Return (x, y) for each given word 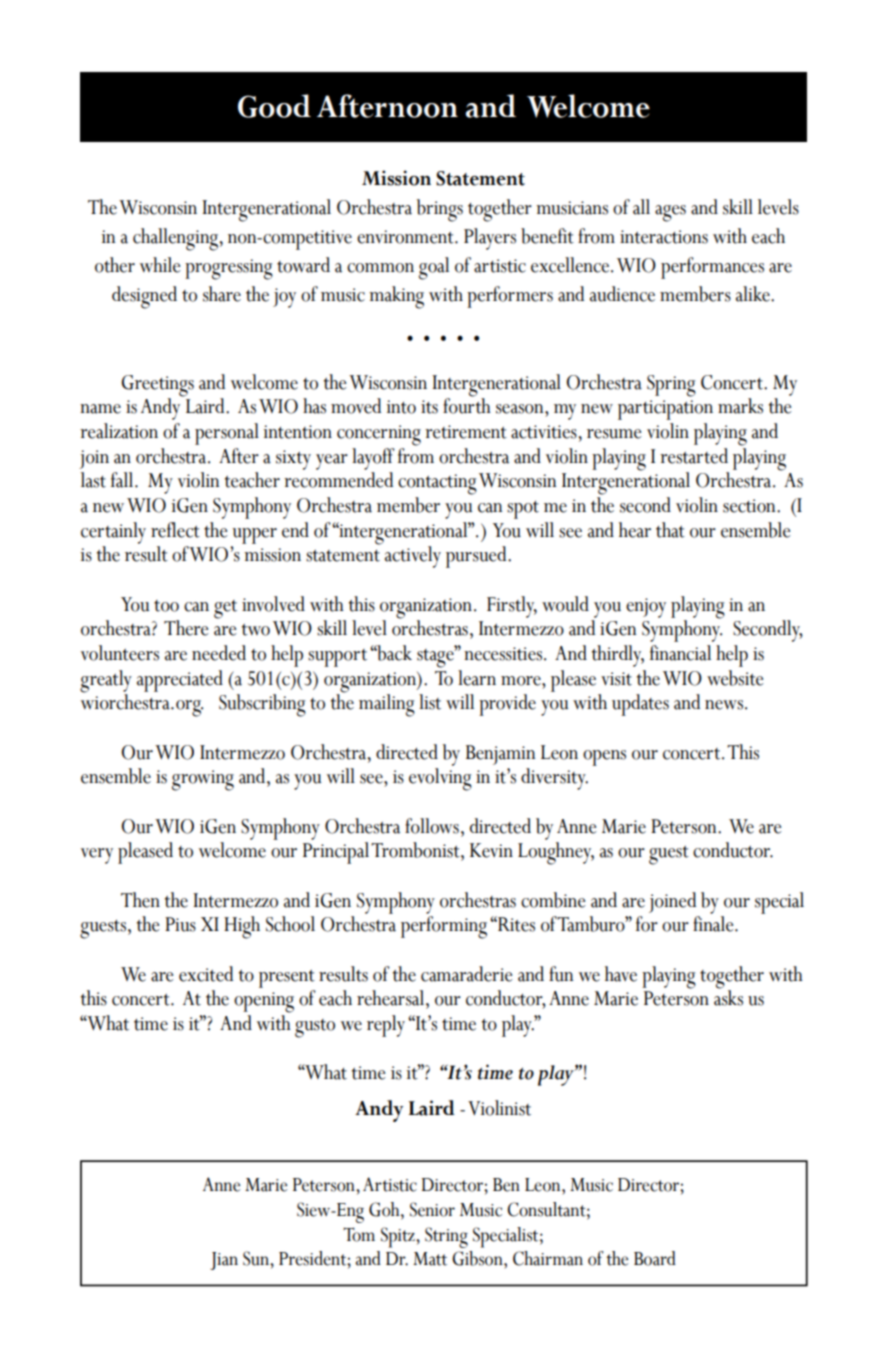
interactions (664, 237)
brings (440, 210)
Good (274, 106)
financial (680, 653)
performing (444, 927)
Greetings (158, 386)
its (429, 407)
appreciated (180, 681)
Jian (224, 1261)
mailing (387, 705)
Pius (180, 924)
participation (665, 410)
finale (714, 924)
